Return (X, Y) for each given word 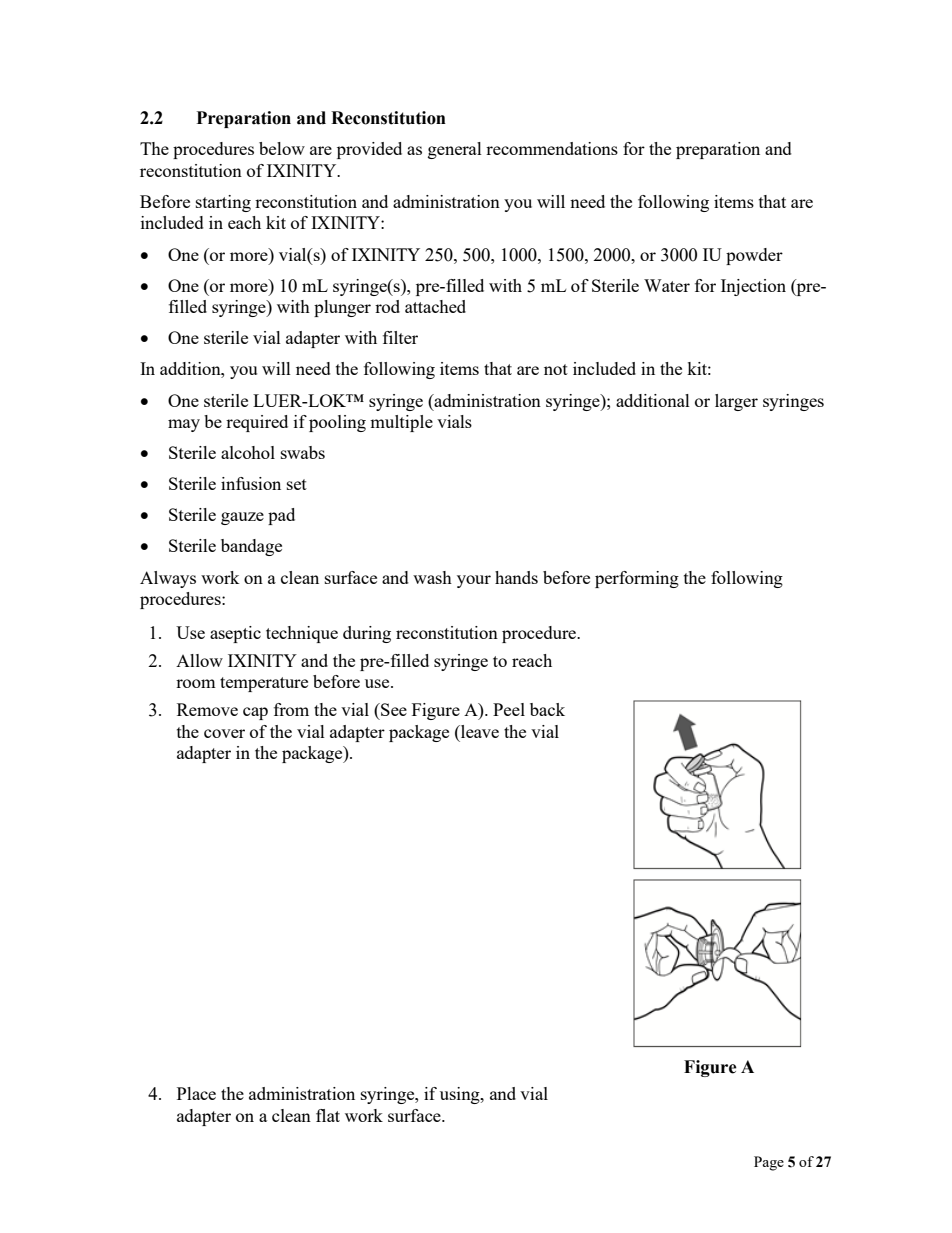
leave (479, 731)
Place (196, 1093)
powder (754, 256)
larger (736, 402)
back (547, 709)
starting (223, 203)
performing (637, 579)
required (257, 423)
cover (224, 733)
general (455, 150)
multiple (401, 423)
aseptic (235, 634)
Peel (509, 709)
